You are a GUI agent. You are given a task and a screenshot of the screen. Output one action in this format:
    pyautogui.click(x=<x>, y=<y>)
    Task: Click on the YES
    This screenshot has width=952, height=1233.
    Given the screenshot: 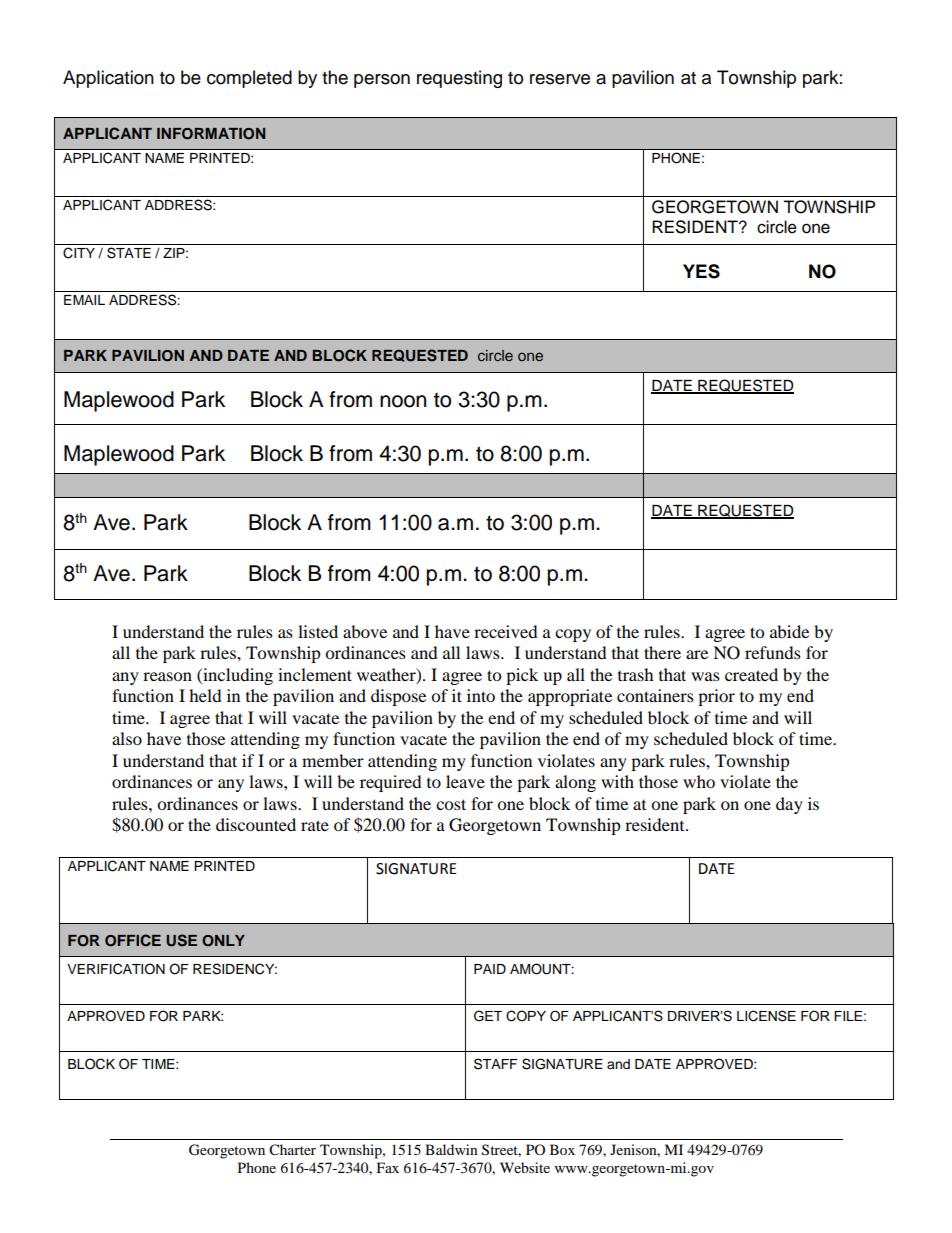 What is the action you would take?
    pyautogui.click(x=701, y=271)
